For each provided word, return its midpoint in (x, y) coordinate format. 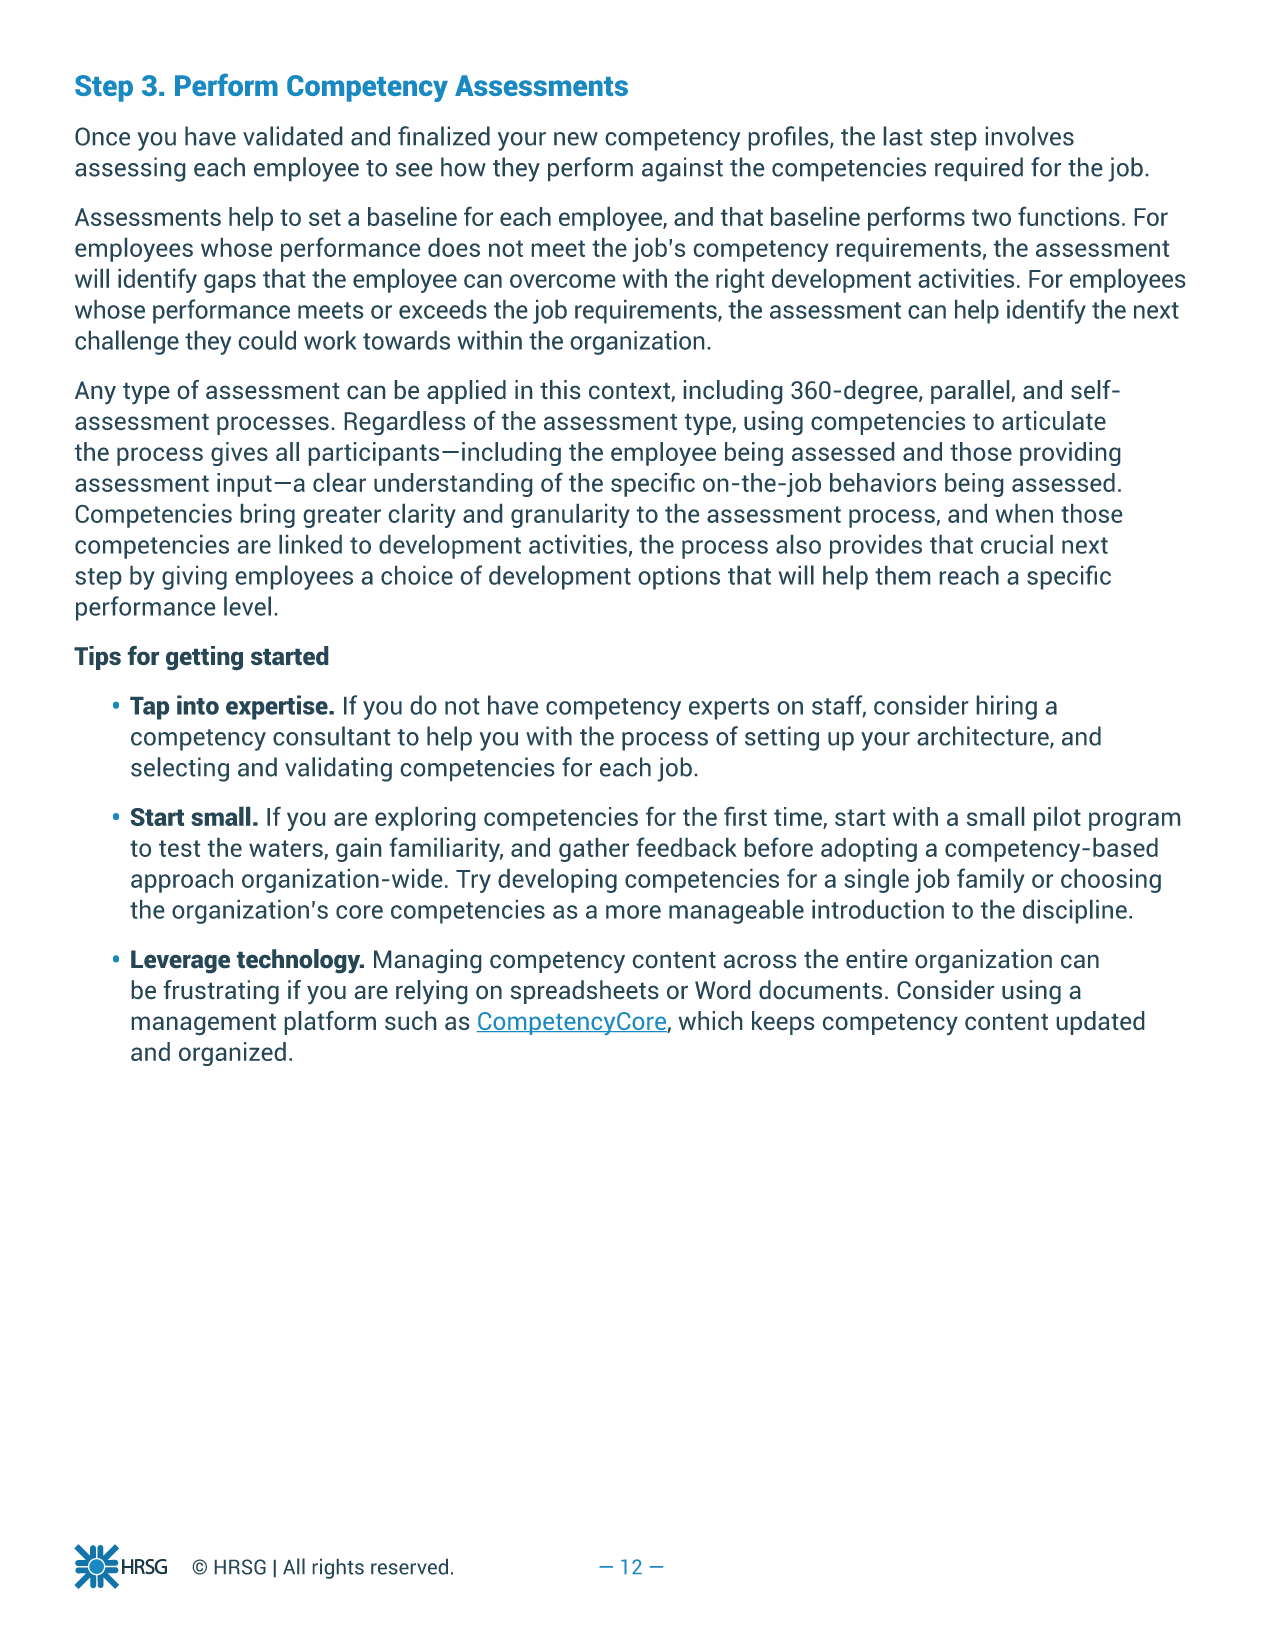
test (179, 848)
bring (268, 516)
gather (594, 850)
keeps (783, 1023)
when (1024, 513)
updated (1100, 1023)
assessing (130, 169)
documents (820, 989)
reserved (409, 1567)
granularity (570, 516)
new (576, 139)
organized (232, 1054)
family (990, 880)
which (710, 1020)
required (979, 169)
